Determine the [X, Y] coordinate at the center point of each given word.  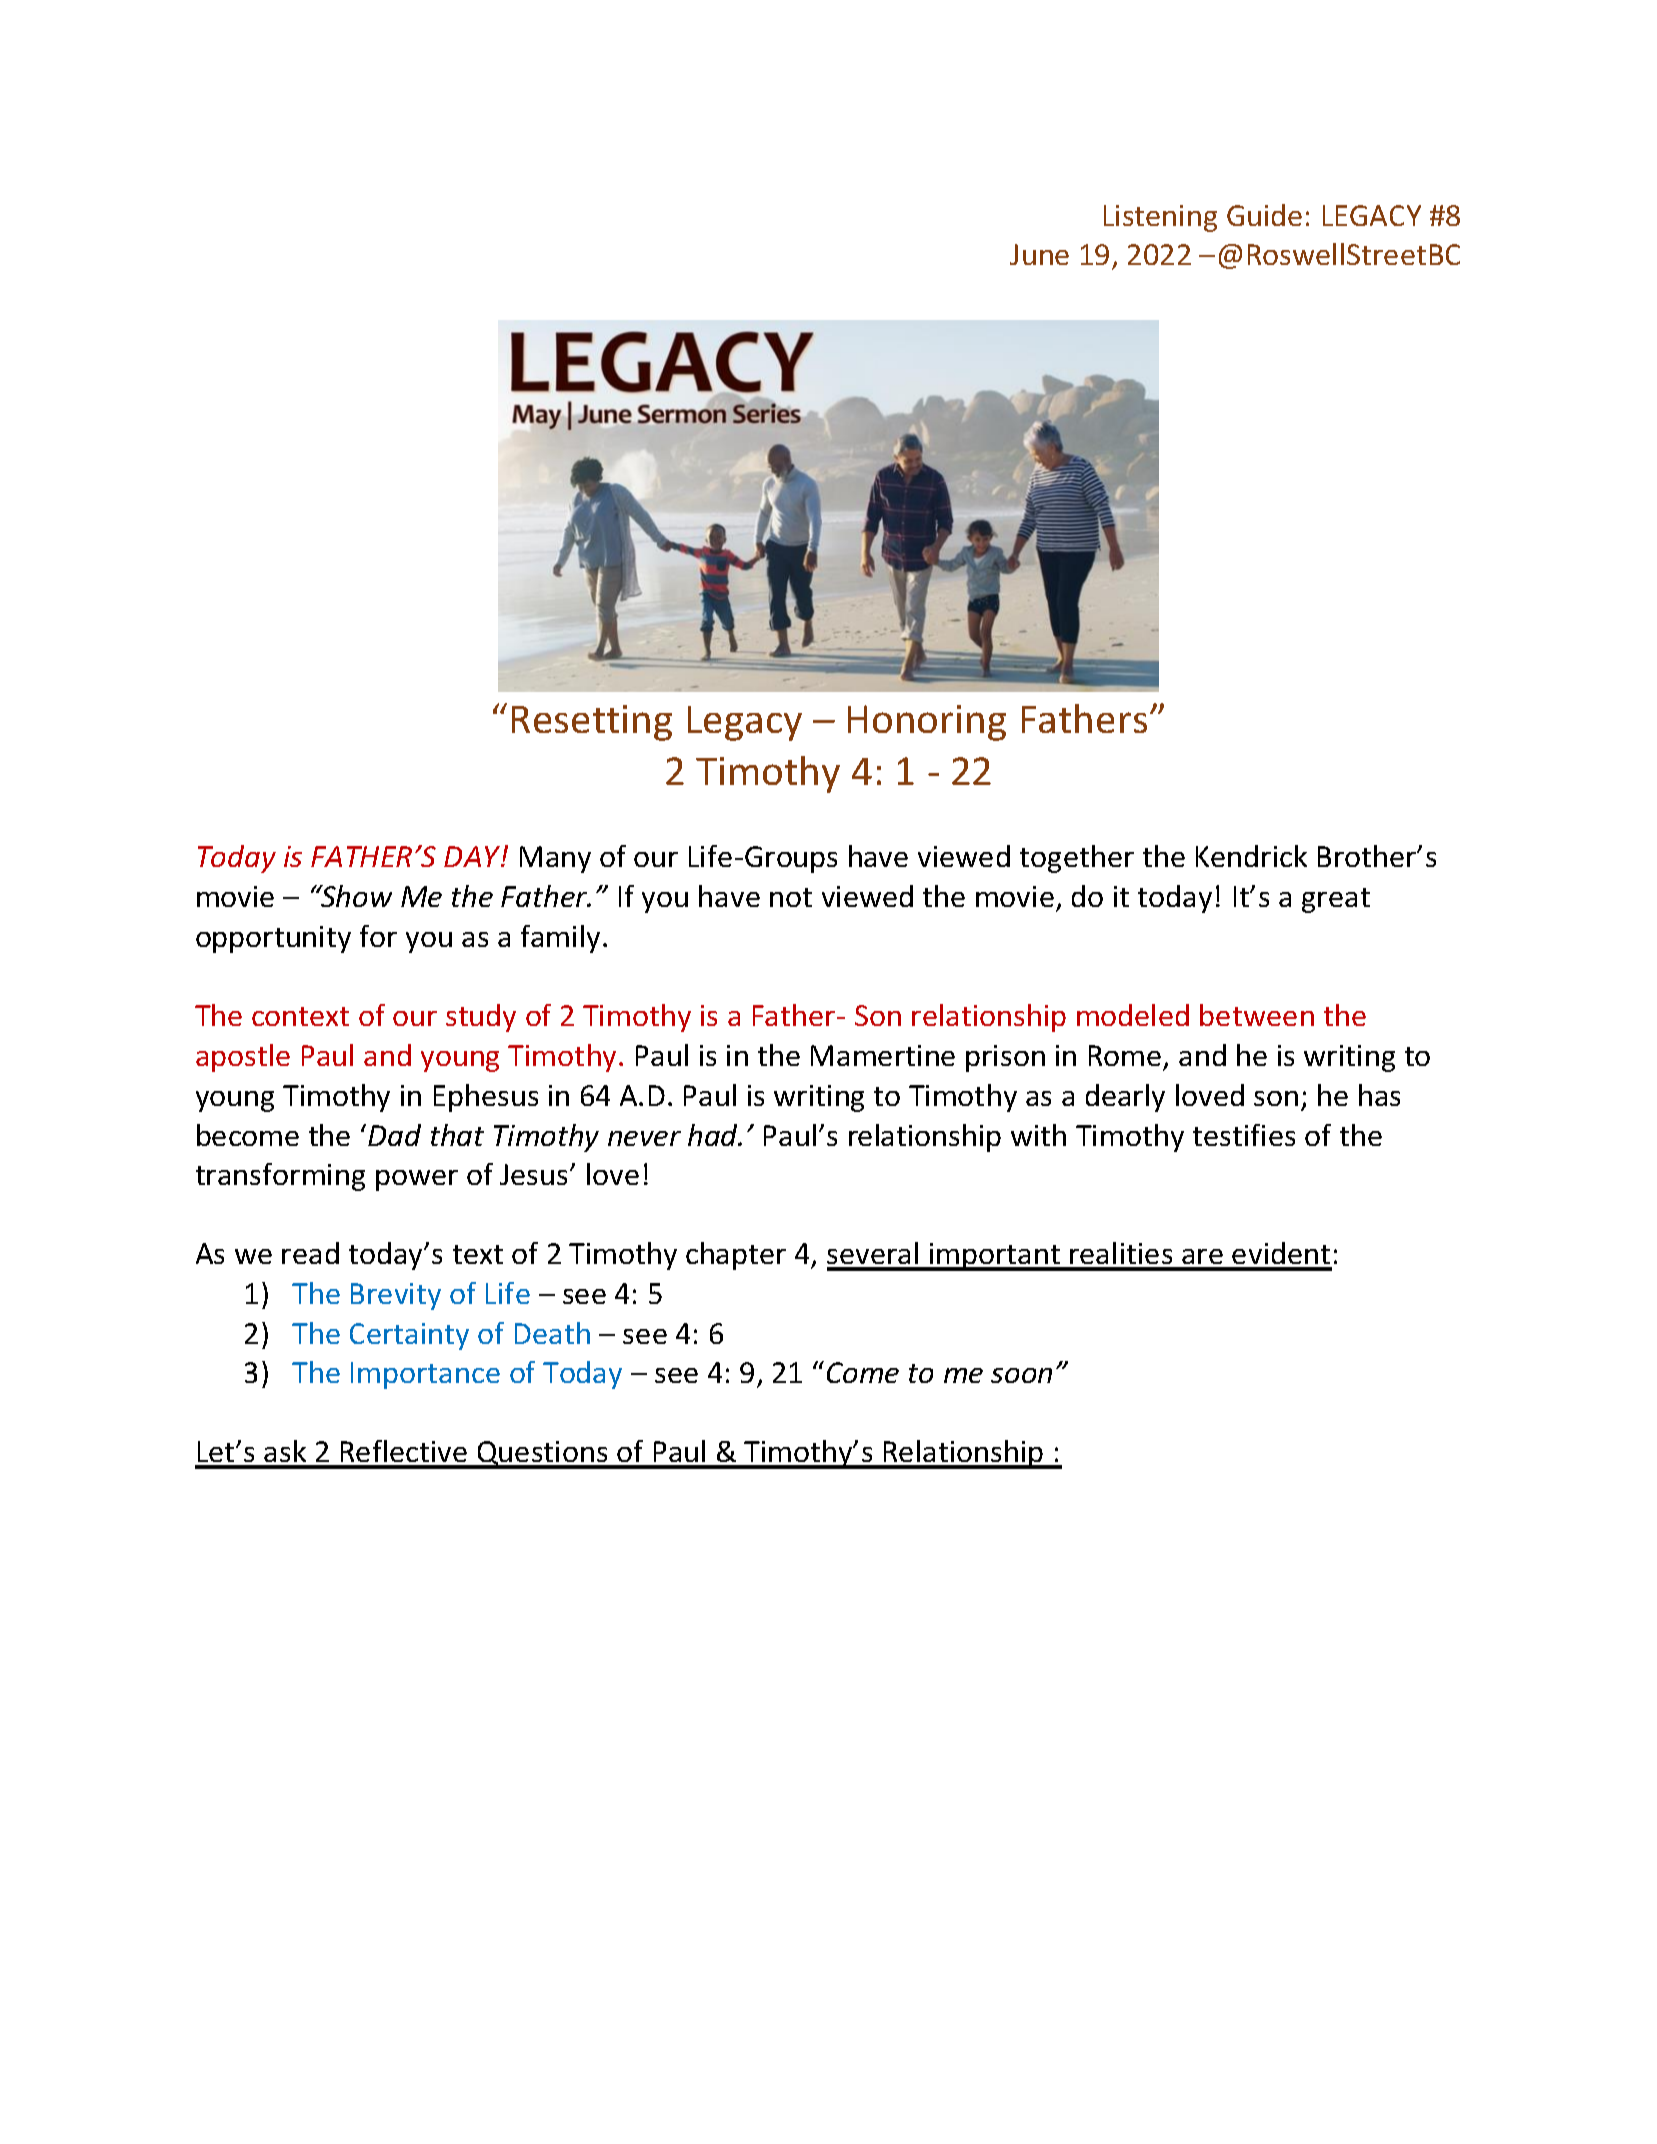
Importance [425, 1375]
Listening [1160, 218]
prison [1005, 1058]
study [481, 1018]
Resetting [592, 723]
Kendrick [1251, 856]
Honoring [927, 723]
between [1257, 1015]
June [1039, 254]
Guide [1264, 215]
